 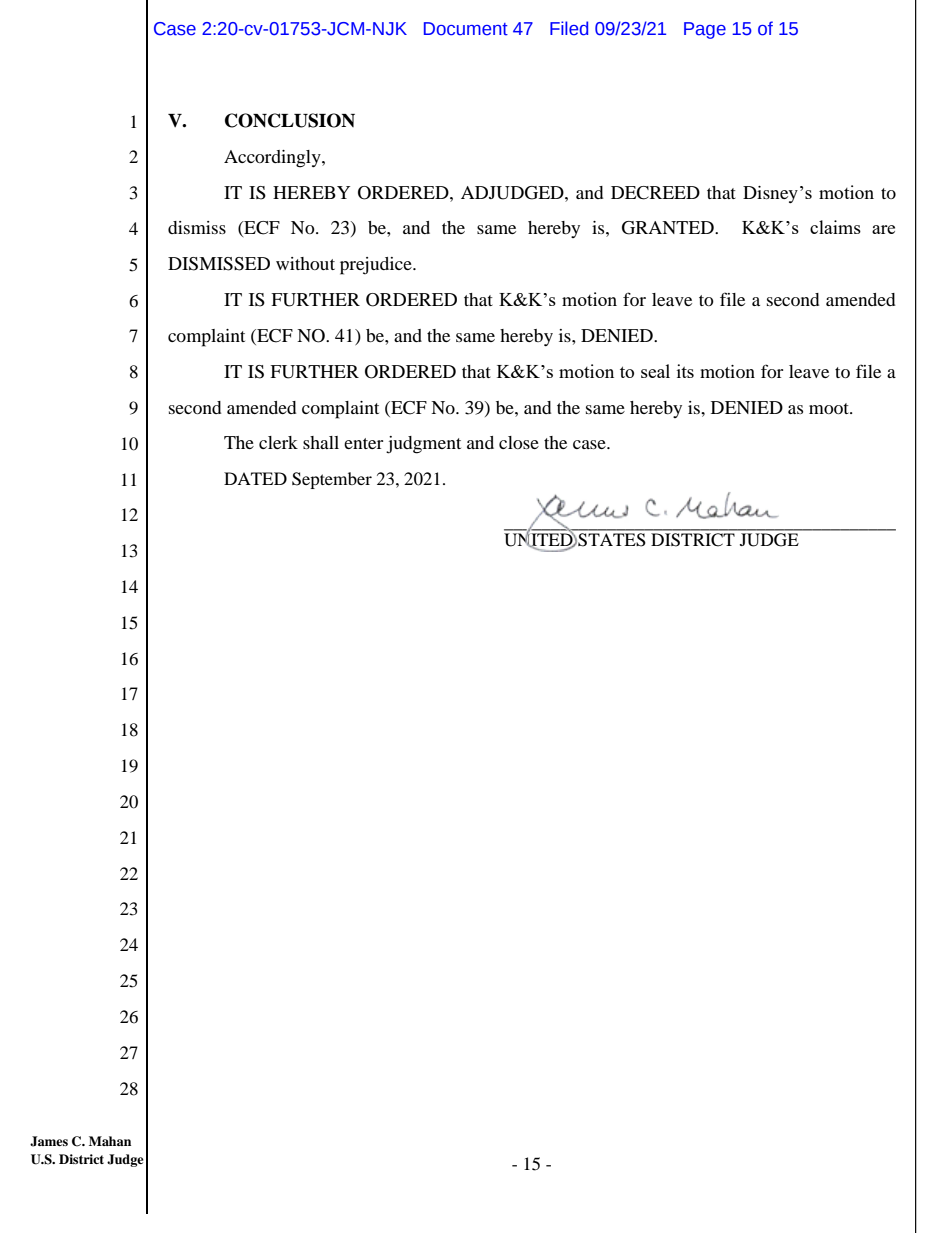 What do you see at coordinates (685, 371) in the page?
I see `its` at bounding box center [685, 371].
